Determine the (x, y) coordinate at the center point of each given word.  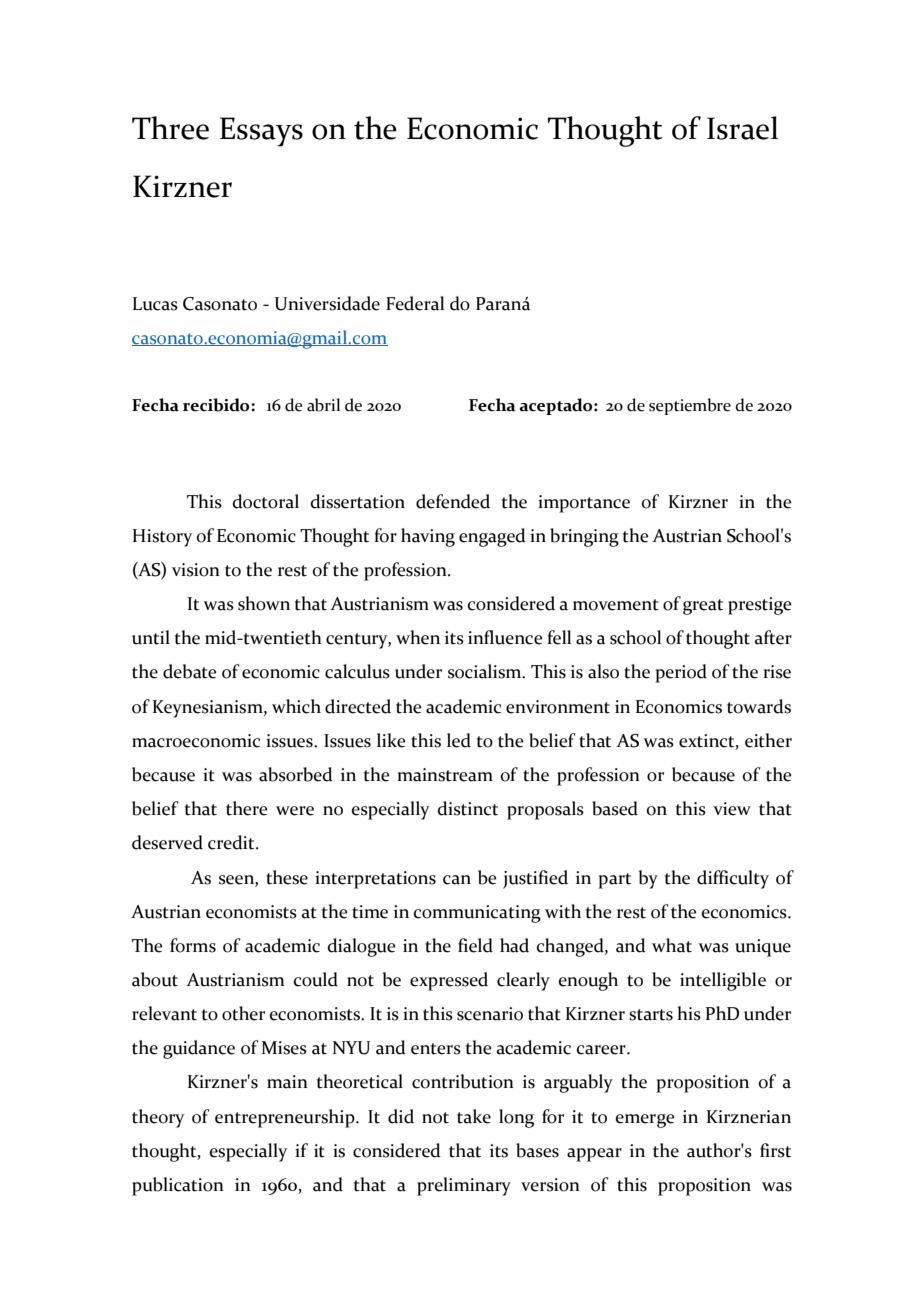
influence (505, 637)
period (681, 673)
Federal (415, 303)
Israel (742, 128)
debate (190, 671)
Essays (261, 132)
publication (178, 1186)
